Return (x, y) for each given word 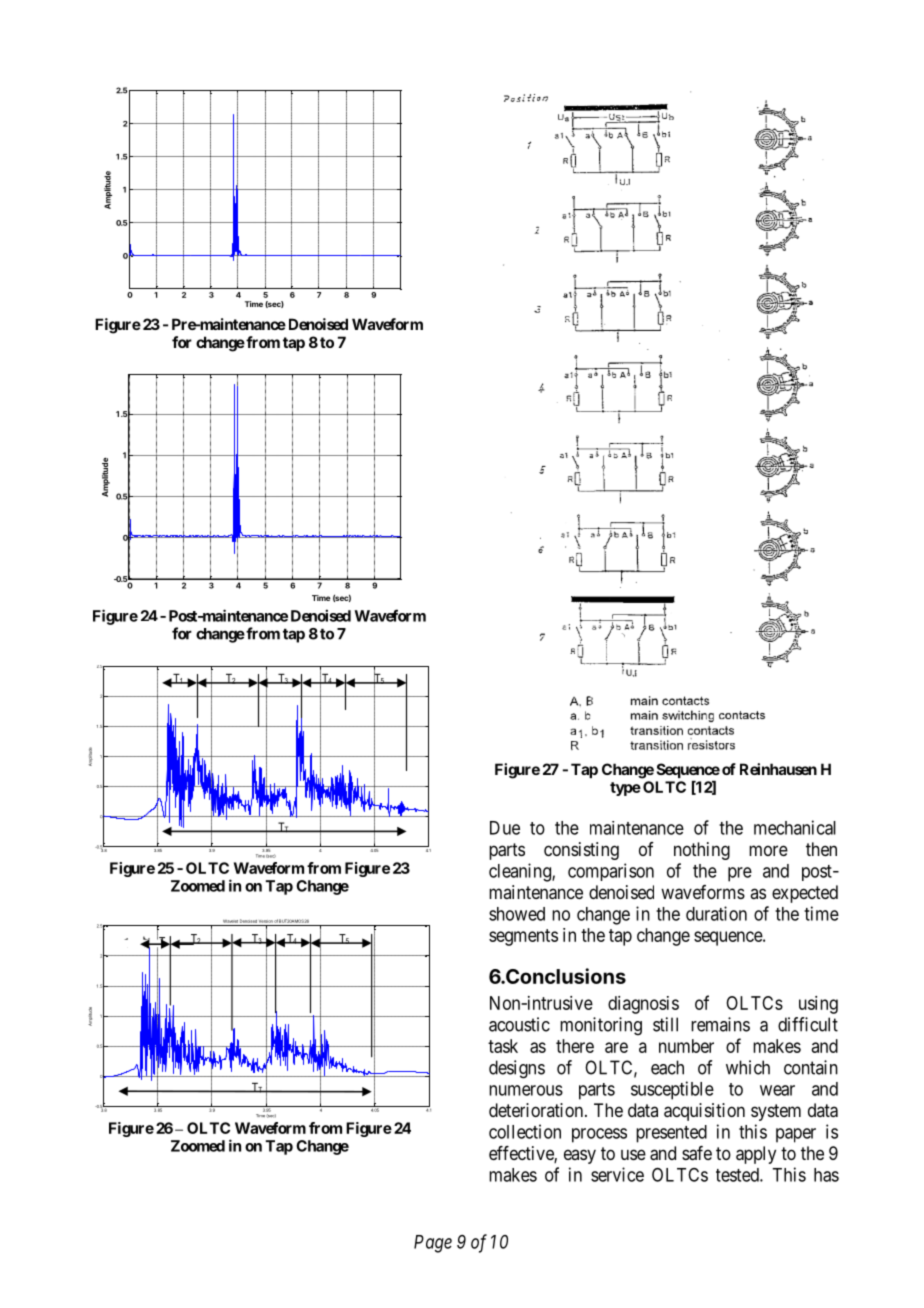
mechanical (795, 827)
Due (505, 828)
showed (517, 914)
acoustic (519, 1024)
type (625, 789)
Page (433, 1244)
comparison (611, 872)
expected (805, 894)
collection (525, 1131)
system (776, 1112)
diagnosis (643, 1005)
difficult (808, 1024)
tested (738, 1175)
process (599, 1135)
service (617, 1174)
